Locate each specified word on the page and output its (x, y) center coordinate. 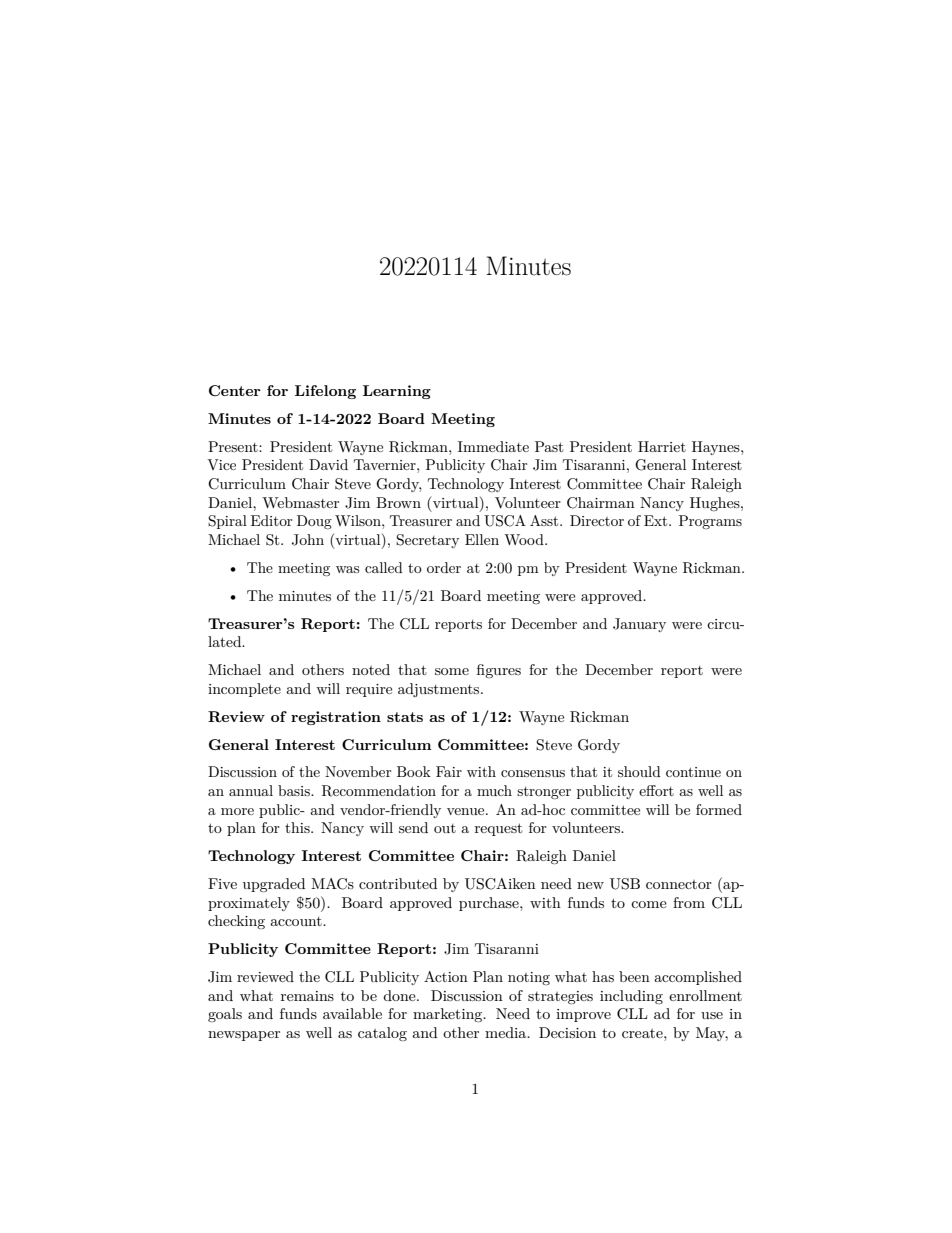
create (643, 1033)
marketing (449, 1015)
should (639, 771)
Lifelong (325, 392)
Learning (397, 392)
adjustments (440, 690)
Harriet (662, 446)
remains (307, 996)
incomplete (244, 690)
